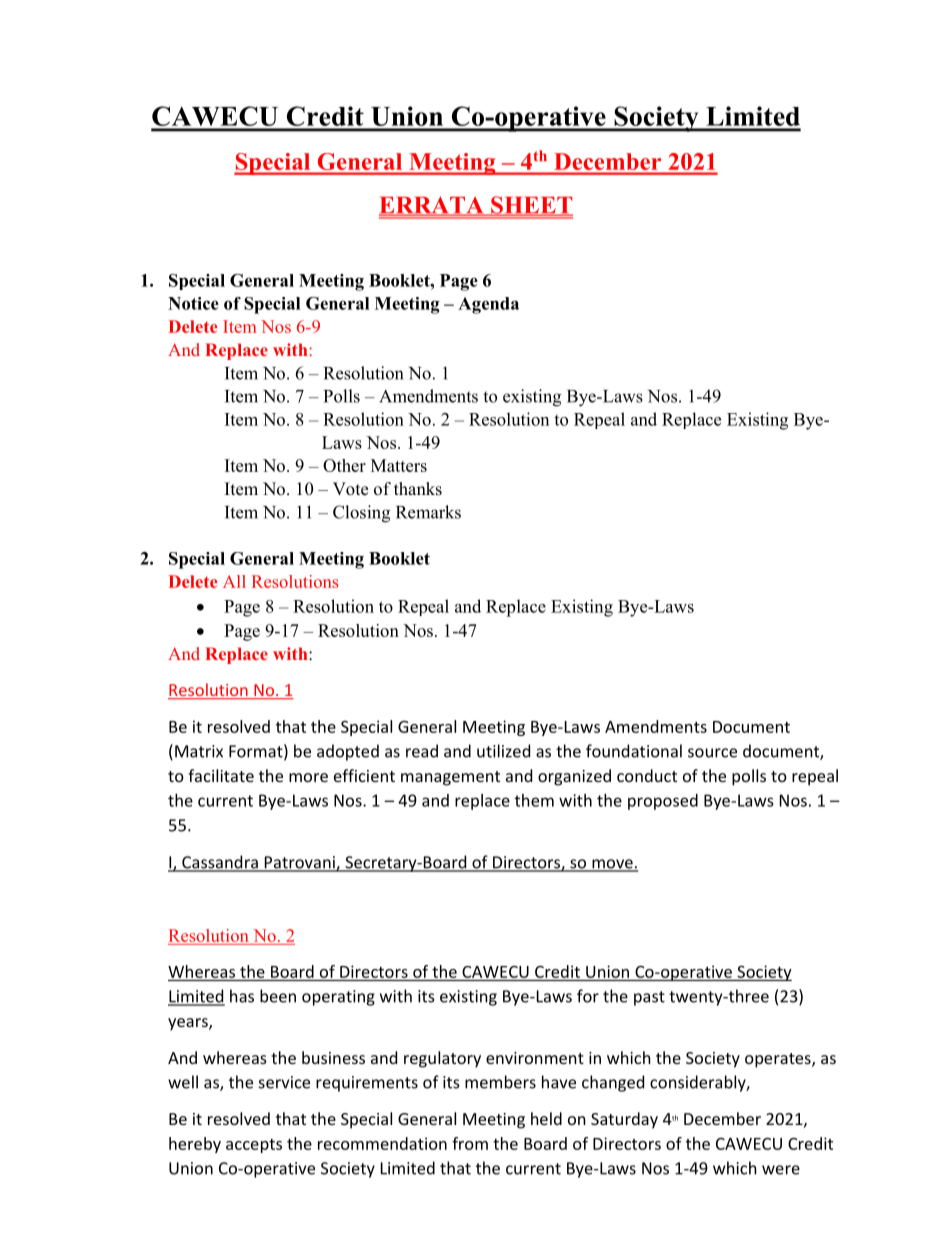  What do you see at coordinates (193, 303) in the screenshot?
I see `Notice` at bounding box center [193, 303].
